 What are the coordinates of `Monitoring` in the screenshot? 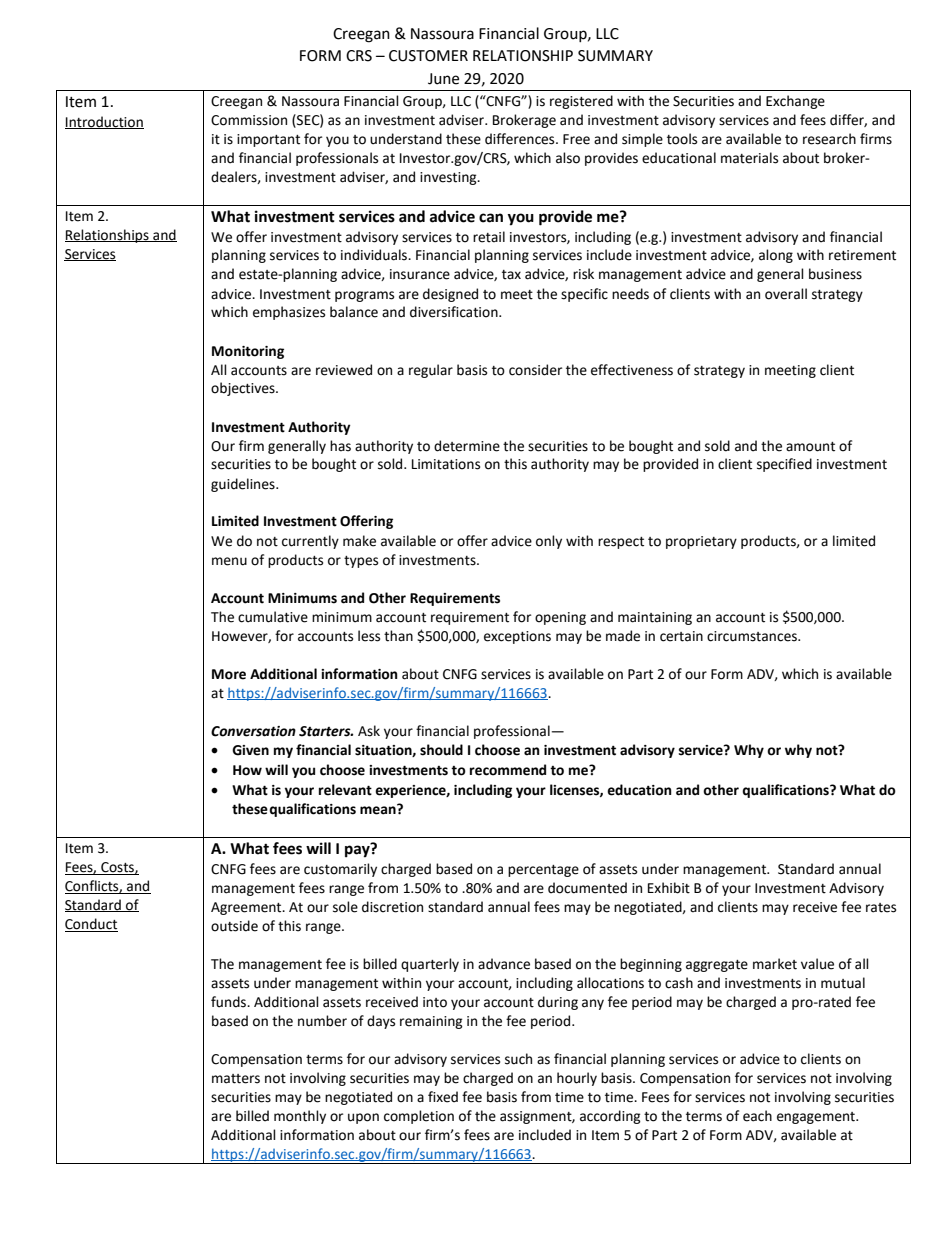 It's located at (248, 352).
